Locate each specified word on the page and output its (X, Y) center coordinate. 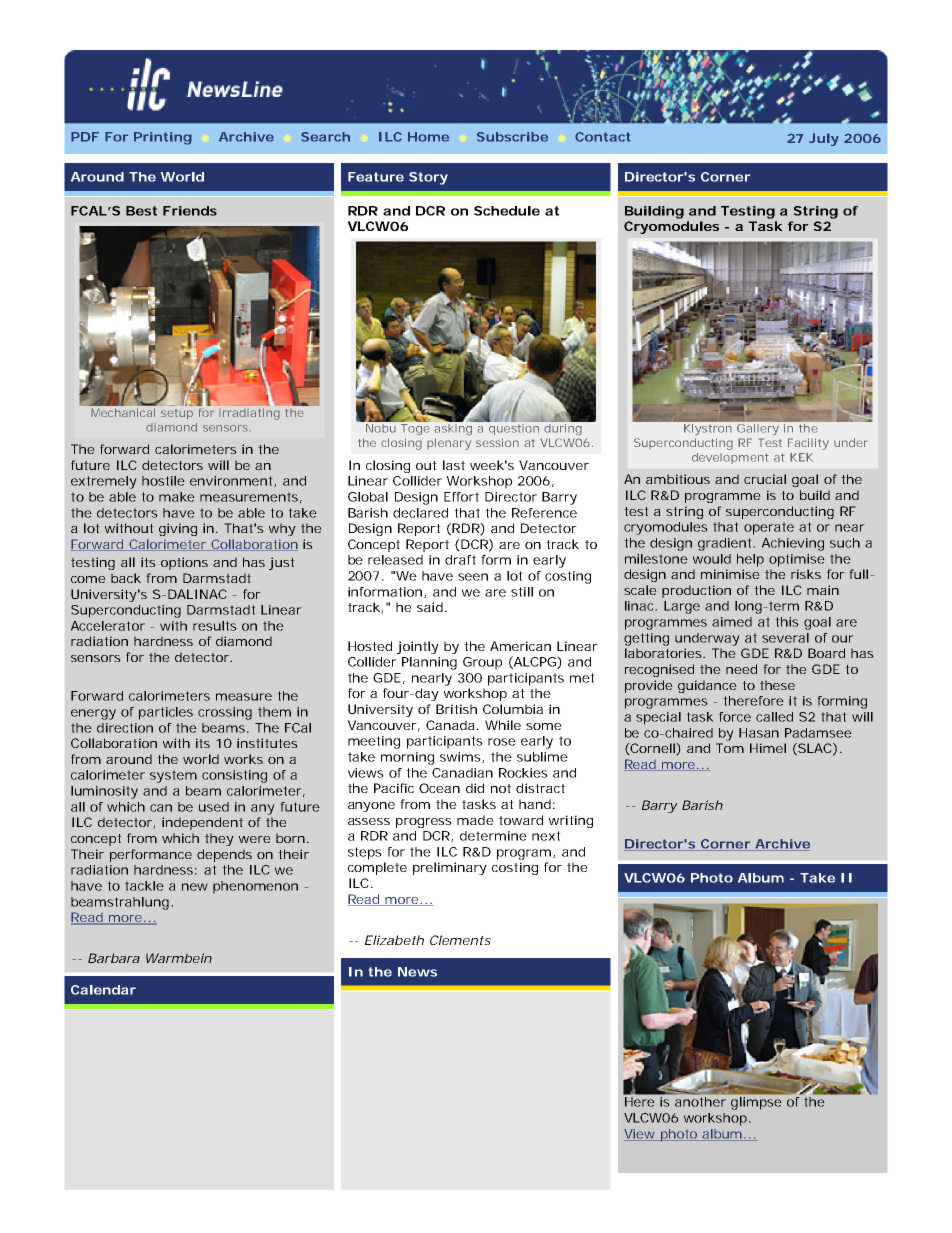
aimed (732, 622)
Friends (190, 211)
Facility (808, 444)
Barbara (114, 958)
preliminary (450, 868)
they (219, 839)
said (430, 607)
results (215, 626)
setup (177, 414)
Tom (730, 748)
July (824, 139)
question (514, 430)
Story (428, 178)
